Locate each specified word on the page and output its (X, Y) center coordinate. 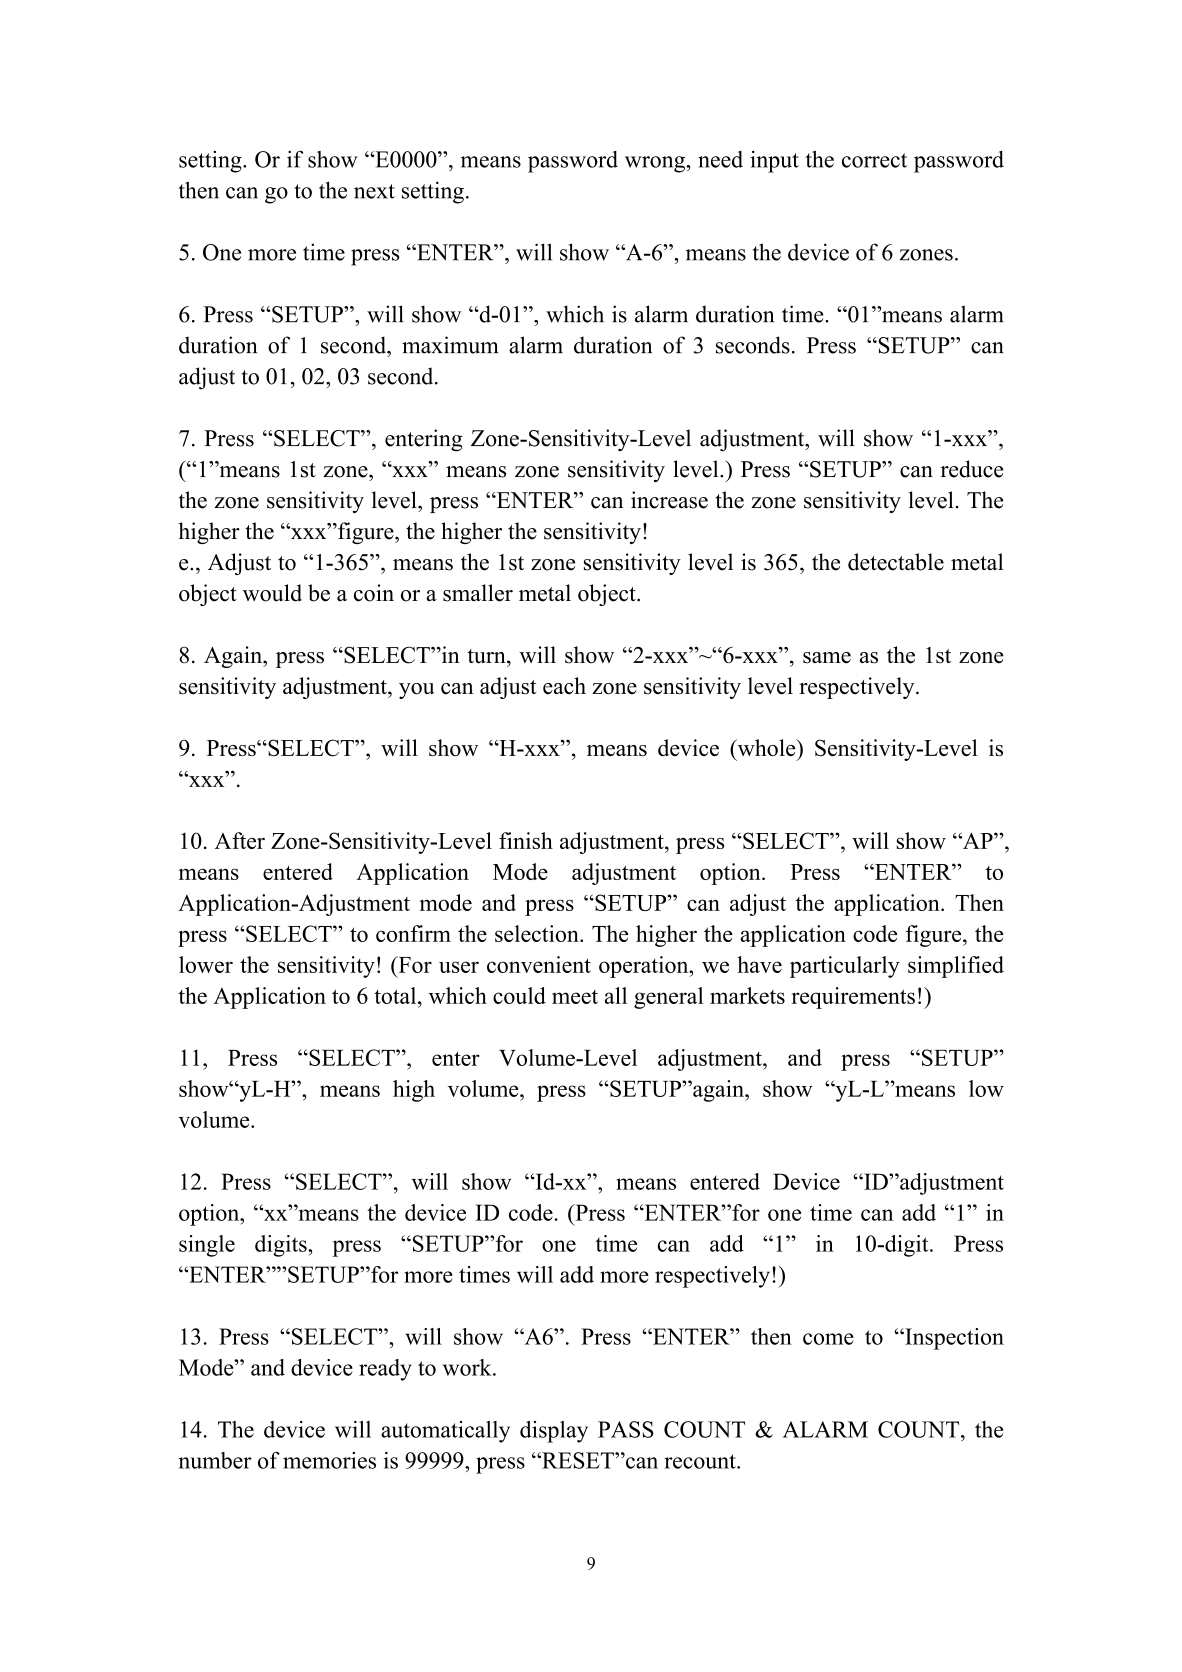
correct (874, 160)
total (396, 995)
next (374, 191)
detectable (896, 562)
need (720, 159)
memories (329, 1460)
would (272, 593)
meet (575, 997)
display (554, 1432)
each (564, 685)
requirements (853, 998)
